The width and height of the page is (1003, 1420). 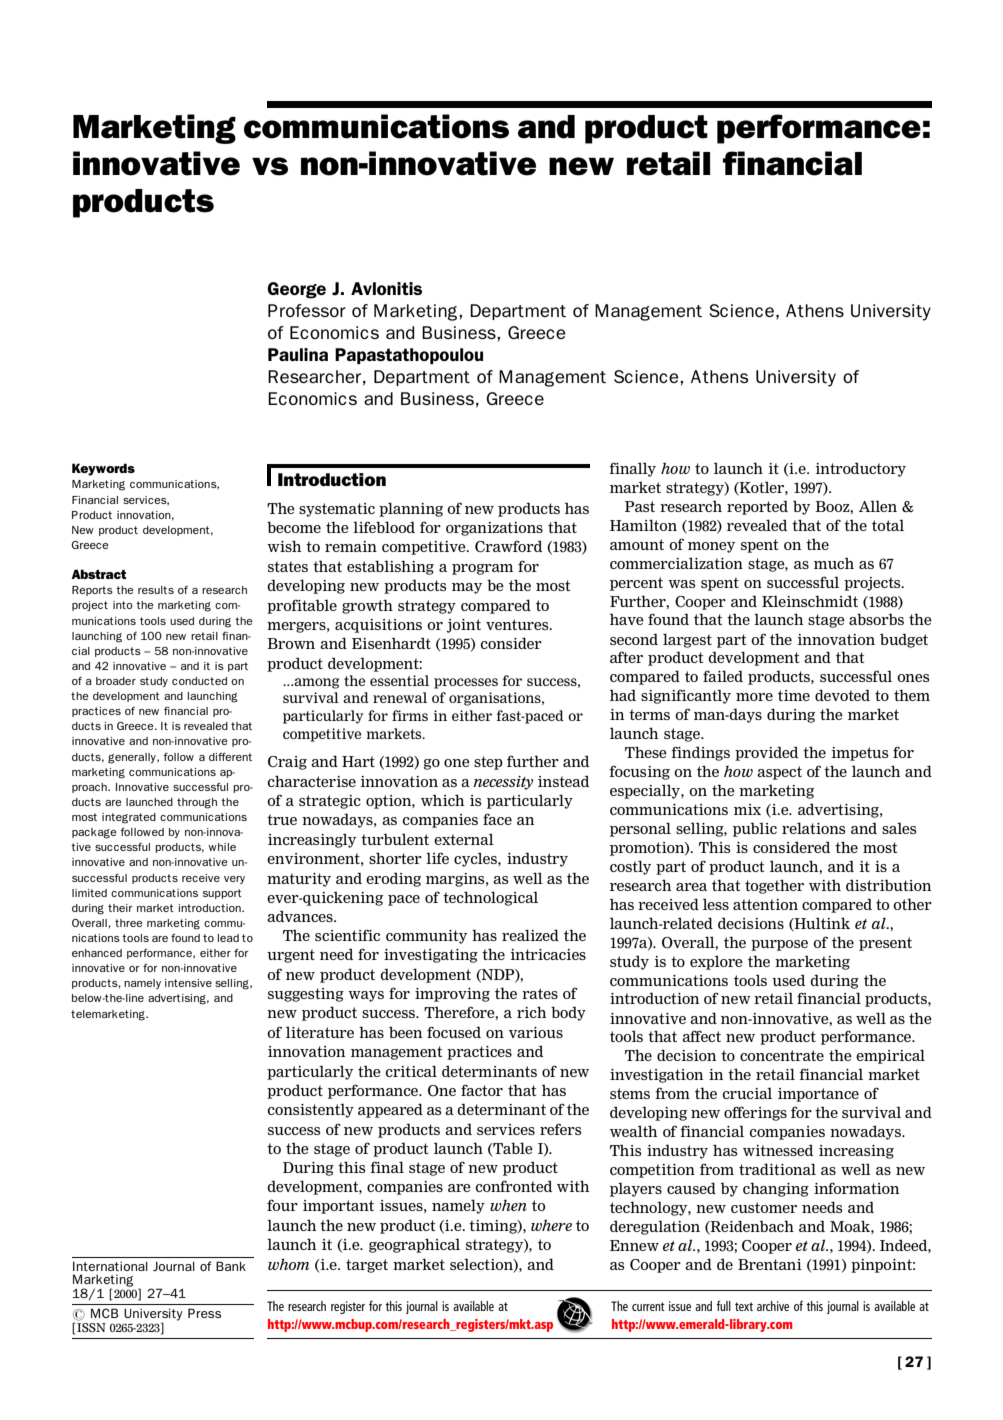 I want to click on conducted, so click(x=199, y=681).
